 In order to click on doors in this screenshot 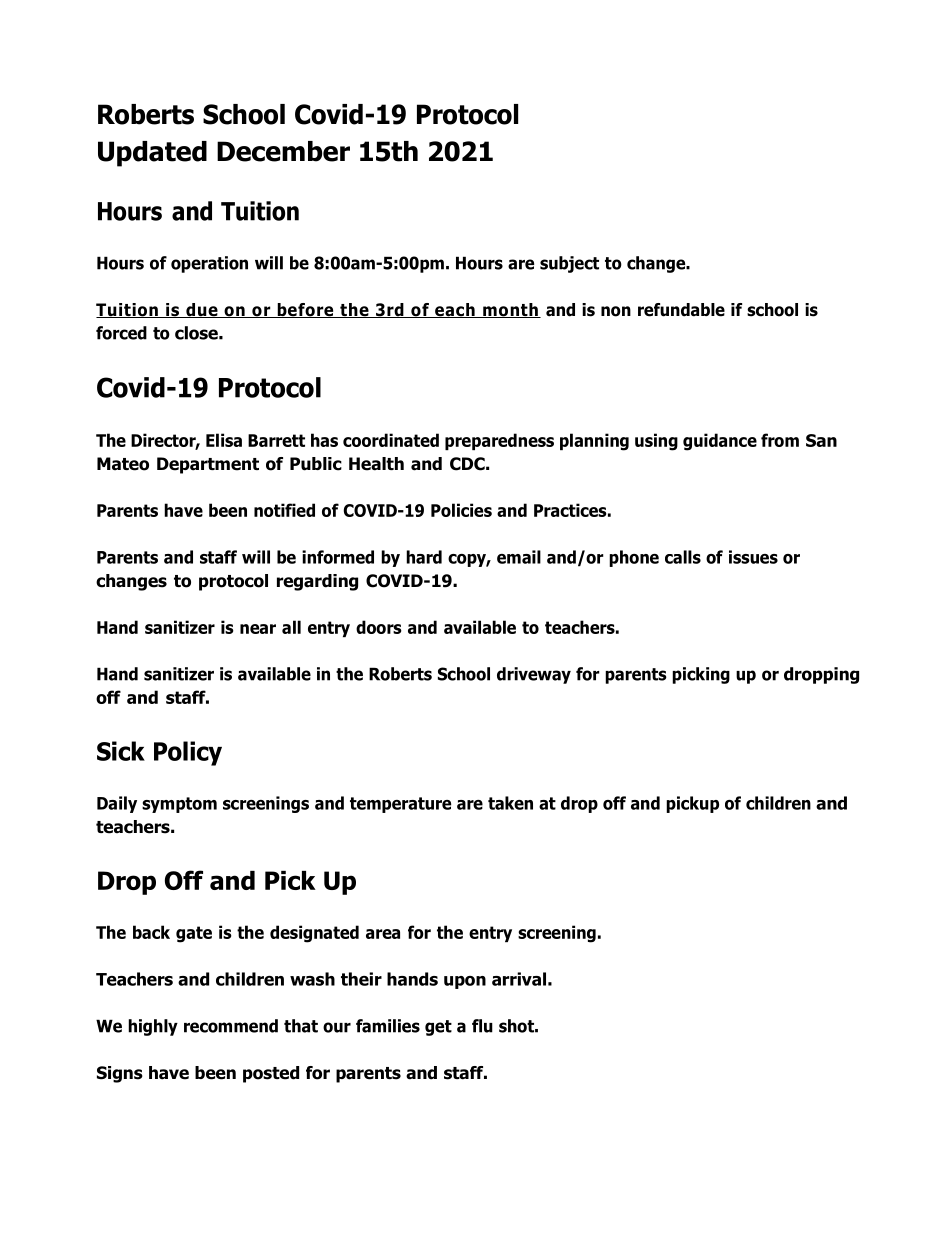, I will do `click(379, 627)`.
